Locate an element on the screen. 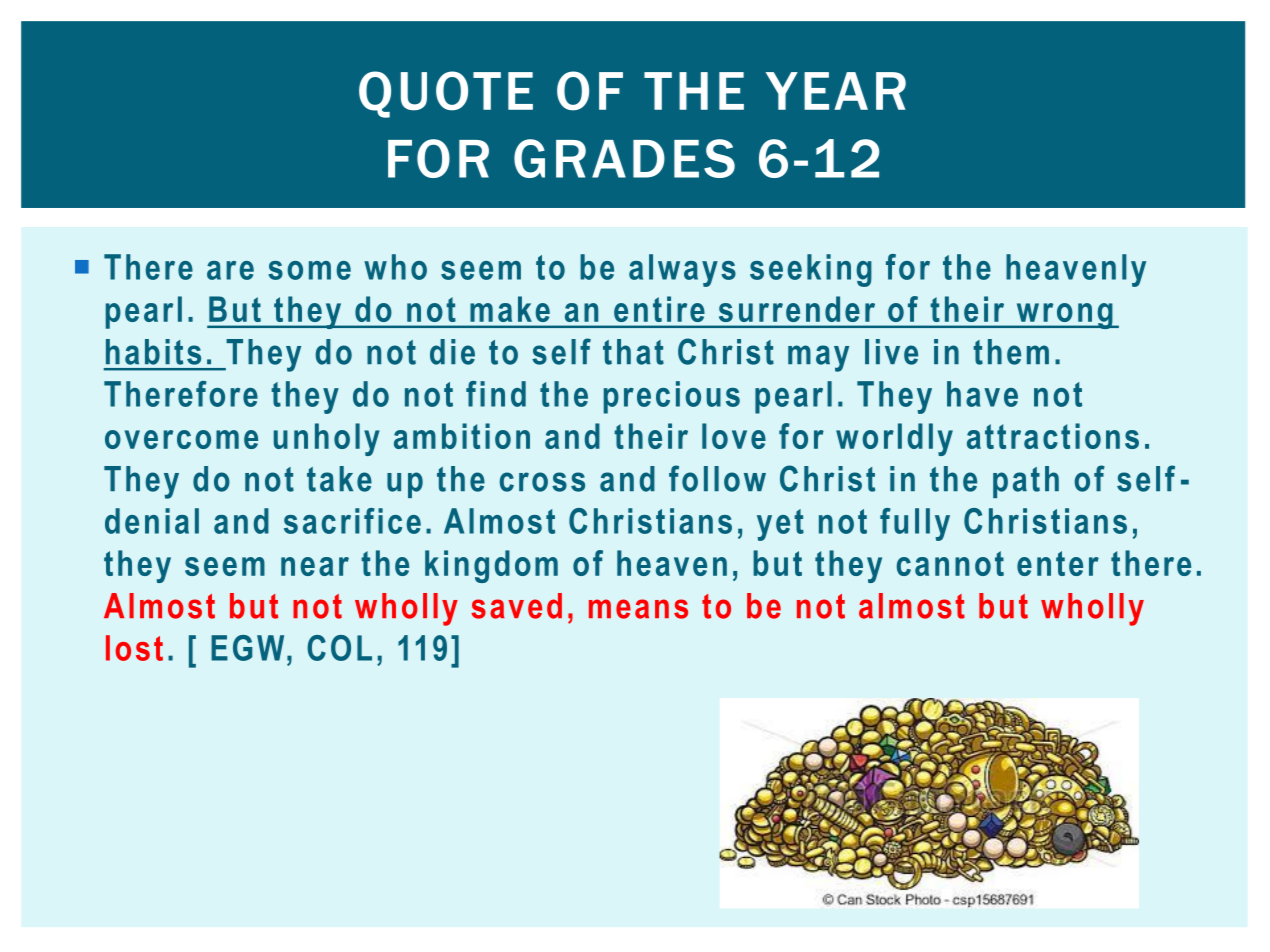 Image resolution: width=1270 pixels, height=952 pixels. are is located at coordinates (230, 270).
